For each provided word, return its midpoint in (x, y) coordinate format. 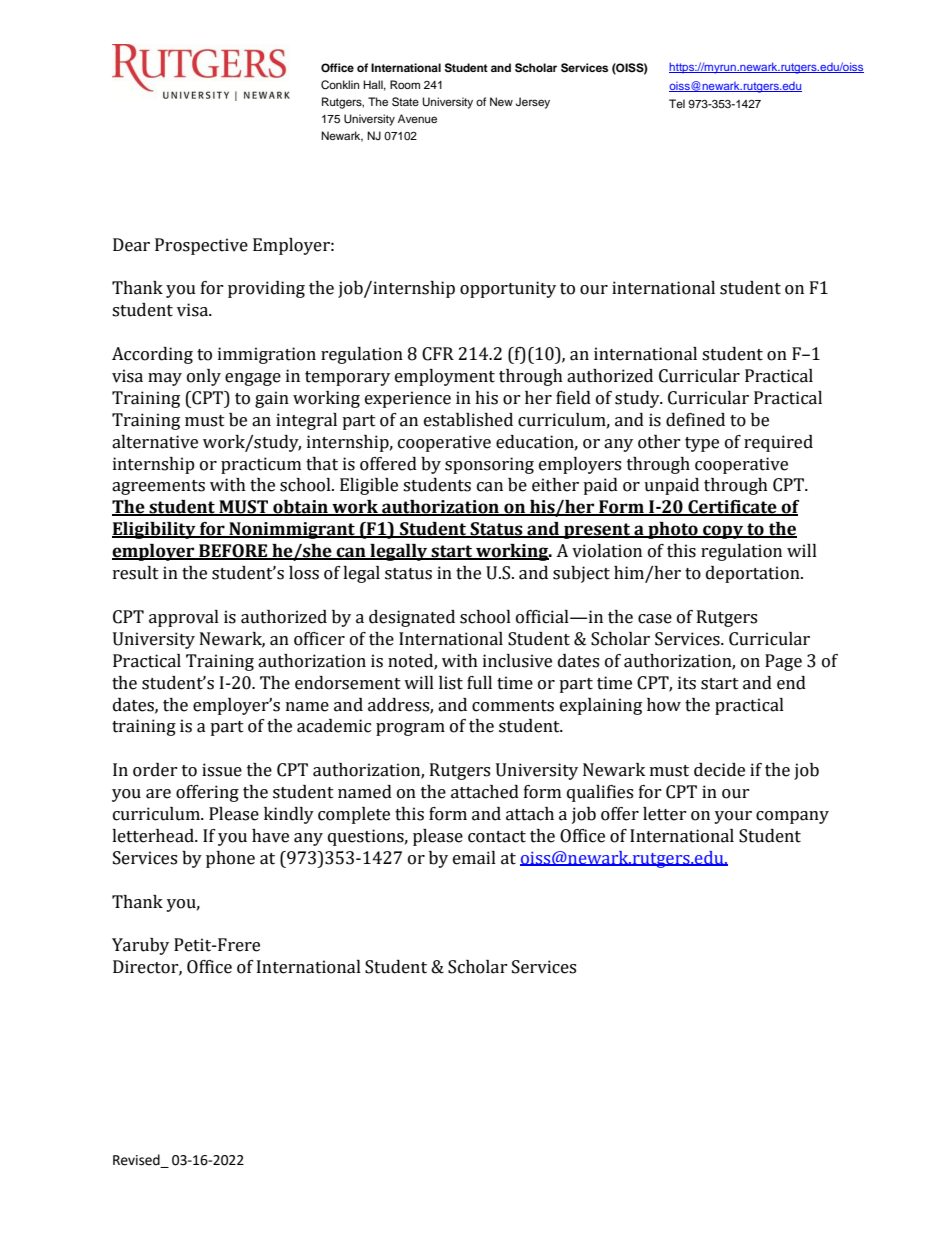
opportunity (508, 289)
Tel (677, 103)
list (451, 683)
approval (184, 618)
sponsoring (489, 465)
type (702, 444)
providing (266, 289)
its (687, 683)
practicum (261, 465)
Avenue (417, 118)
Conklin (340, 85)
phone (230, 859)
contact (497, 837)
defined (695, 420)
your (733, 817)
